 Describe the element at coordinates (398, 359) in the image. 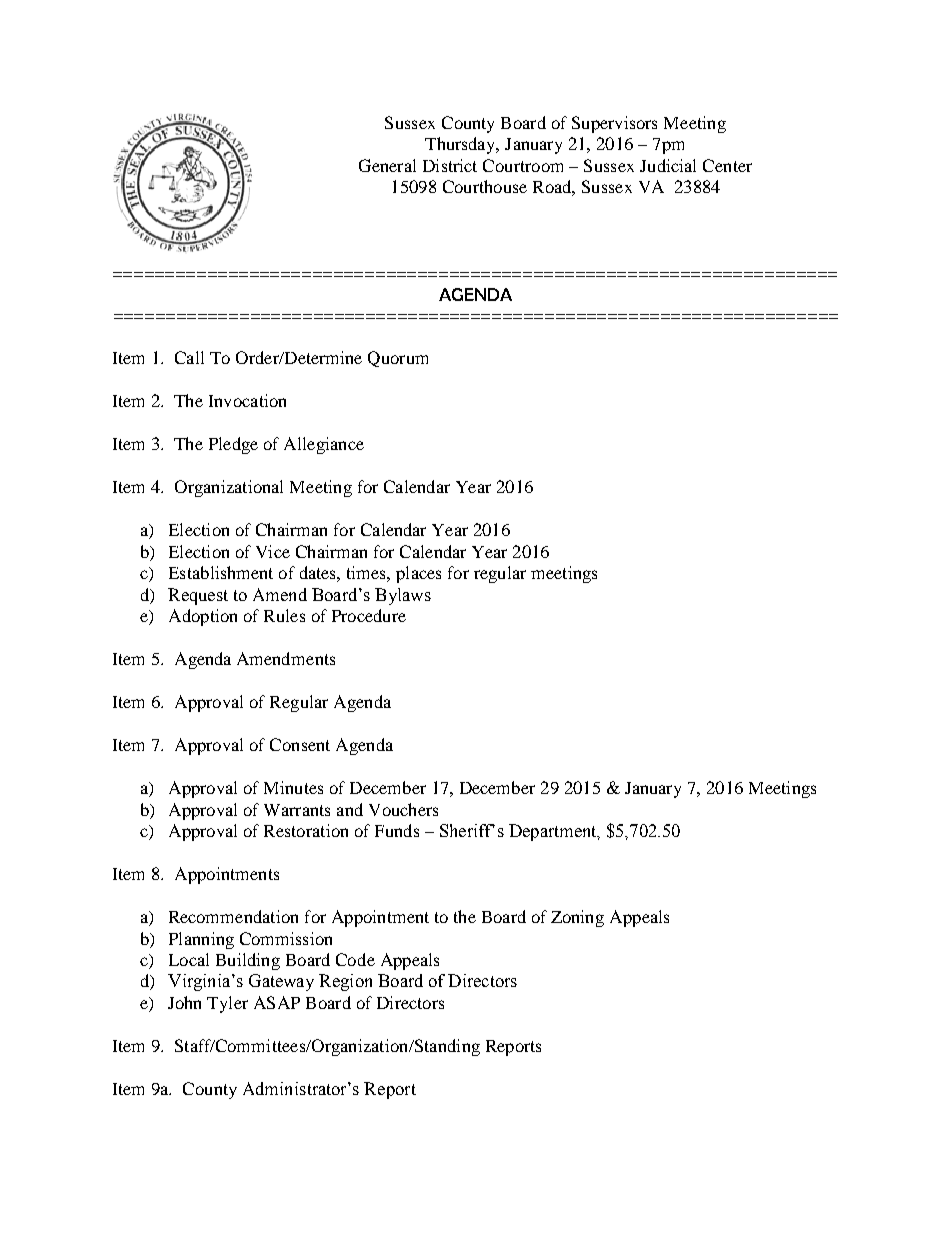

I see `Quorum` at that location.
